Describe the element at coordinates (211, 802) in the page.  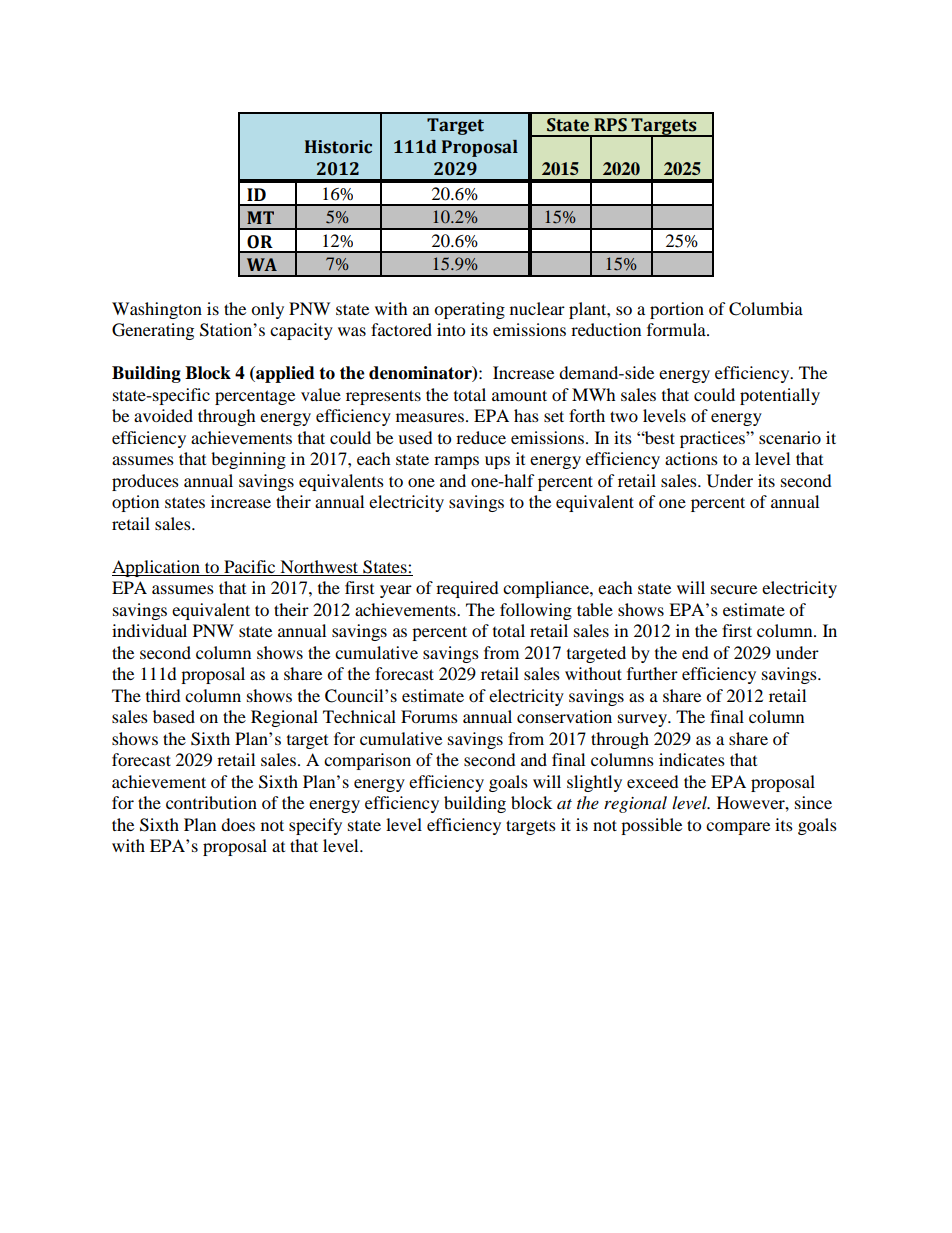
I see `contribution` at that location.
